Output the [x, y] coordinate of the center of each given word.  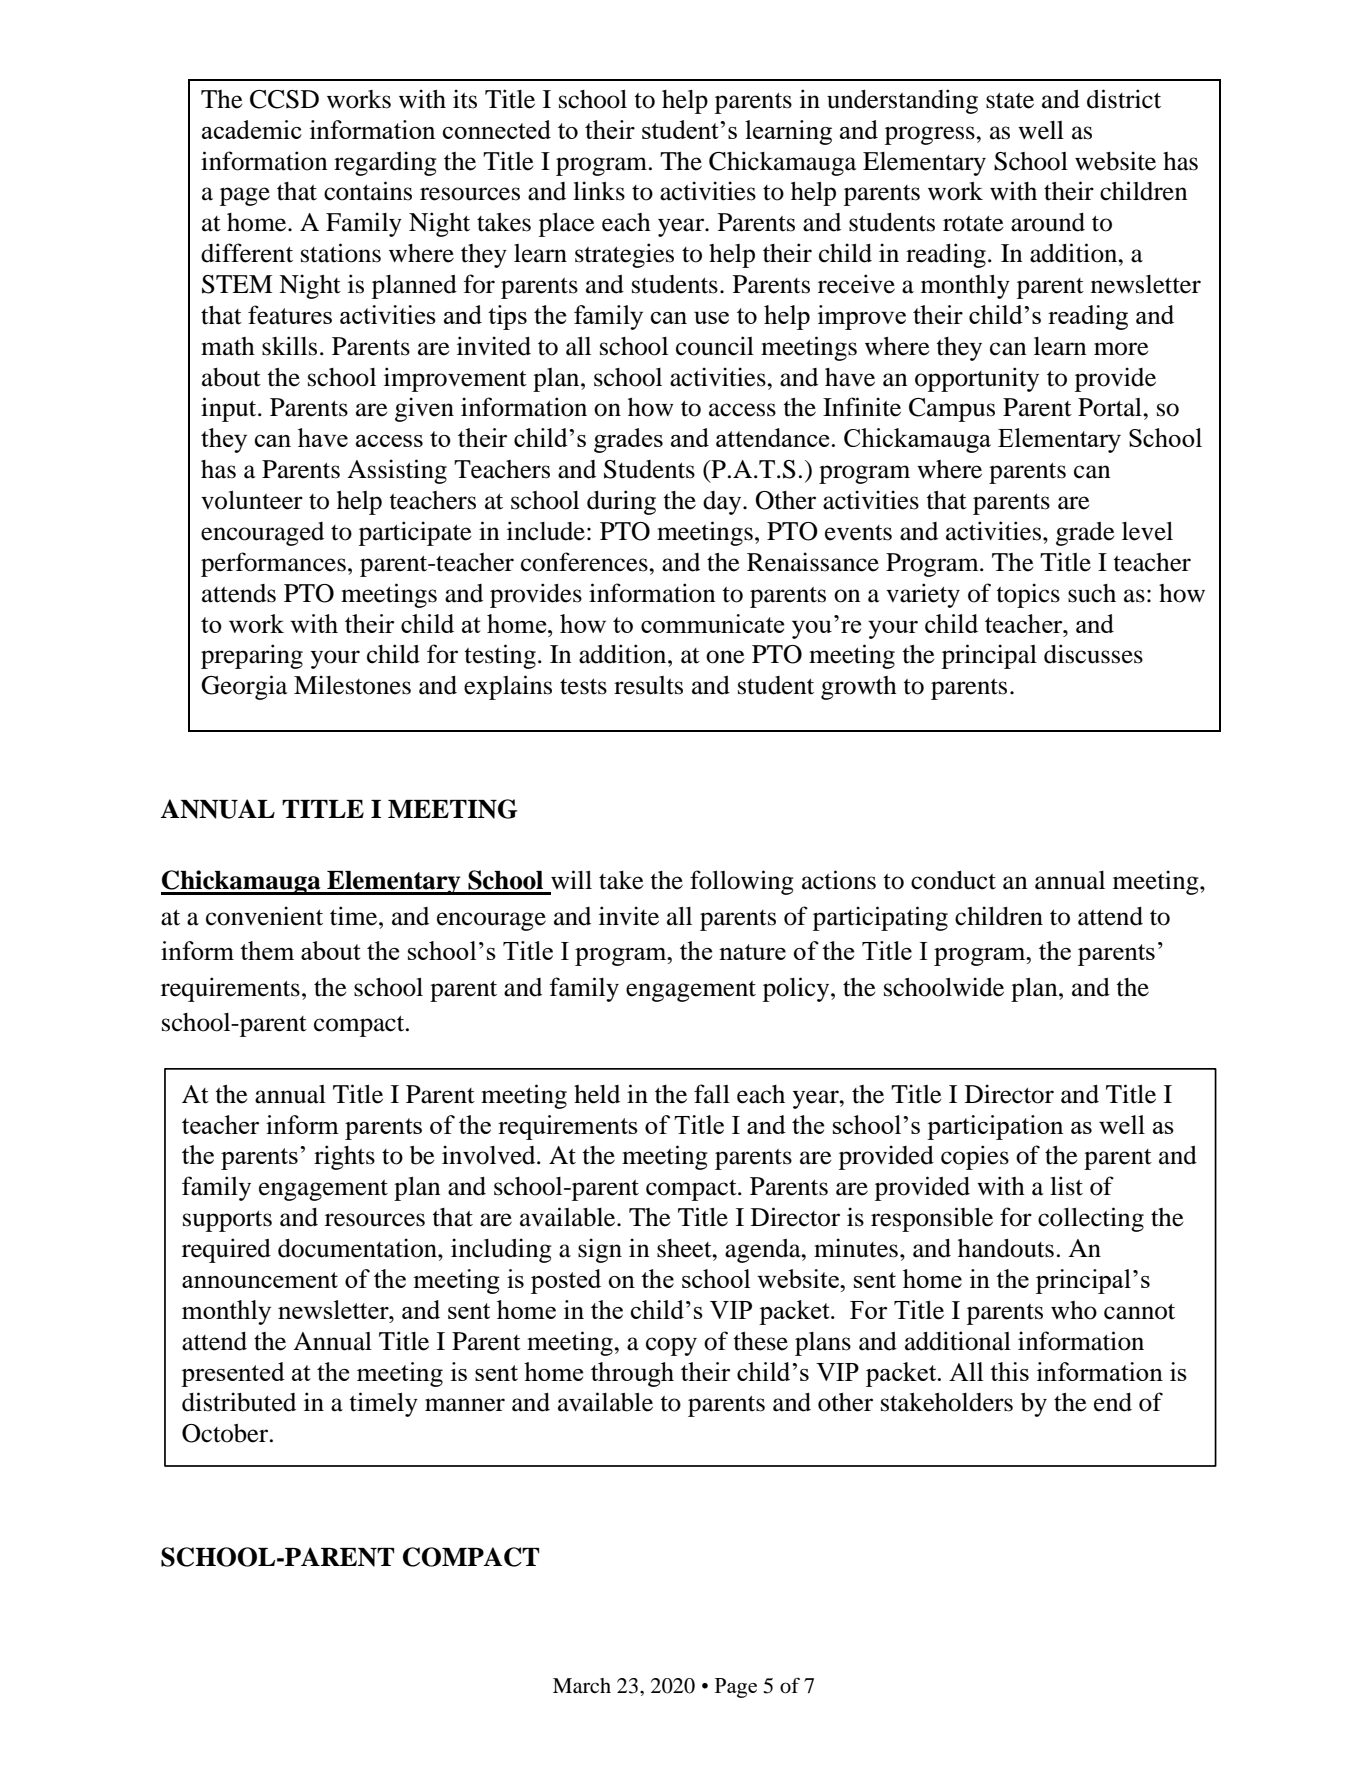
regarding [385, 163]
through [632, 1374]
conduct [953, 880]
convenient [264, 916]
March [582, 1686]
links [599, 191]
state [1010, 101]
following [742, 882]
